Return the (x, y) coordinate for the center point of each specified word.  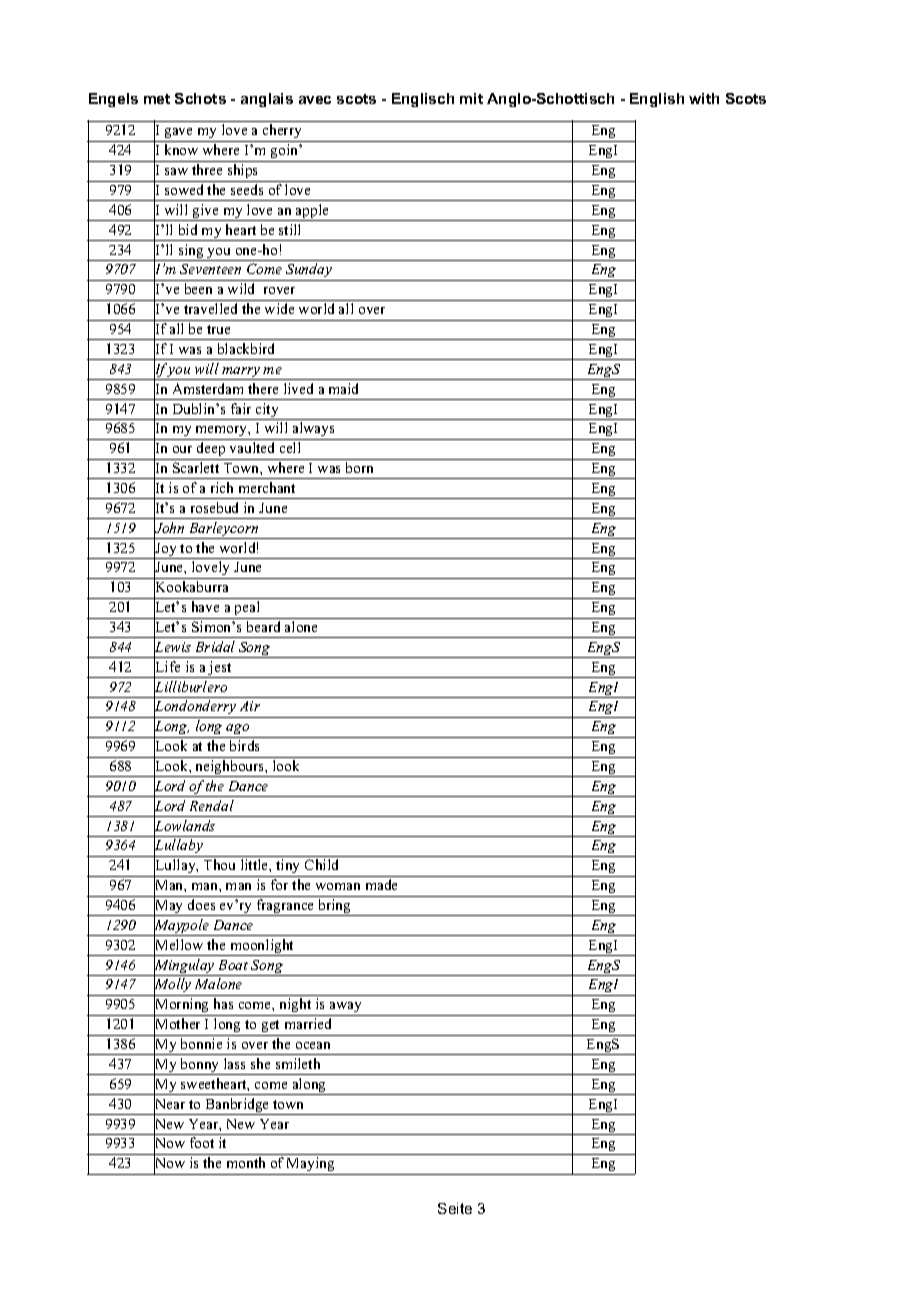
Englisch (423, 100)
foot (202, 1142)
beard (263, 626)
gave (179, 135)
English (657, 100)
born (359, 467)
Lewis (172, 647)
